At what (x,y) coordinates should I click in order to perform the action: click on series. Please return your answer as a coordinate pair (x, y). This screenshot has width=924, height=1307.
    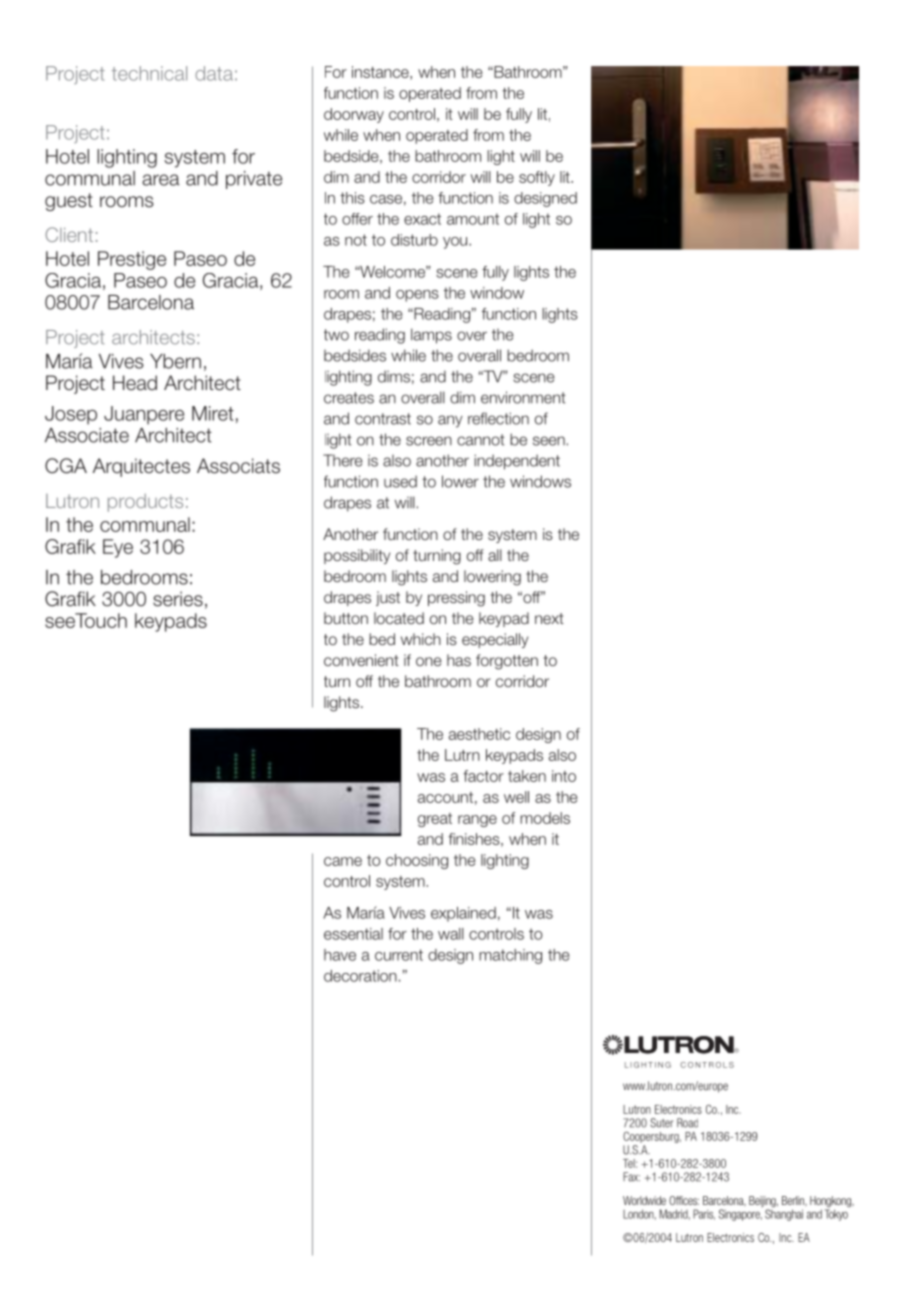
    Looking at the image, I should click on (178, 599).
